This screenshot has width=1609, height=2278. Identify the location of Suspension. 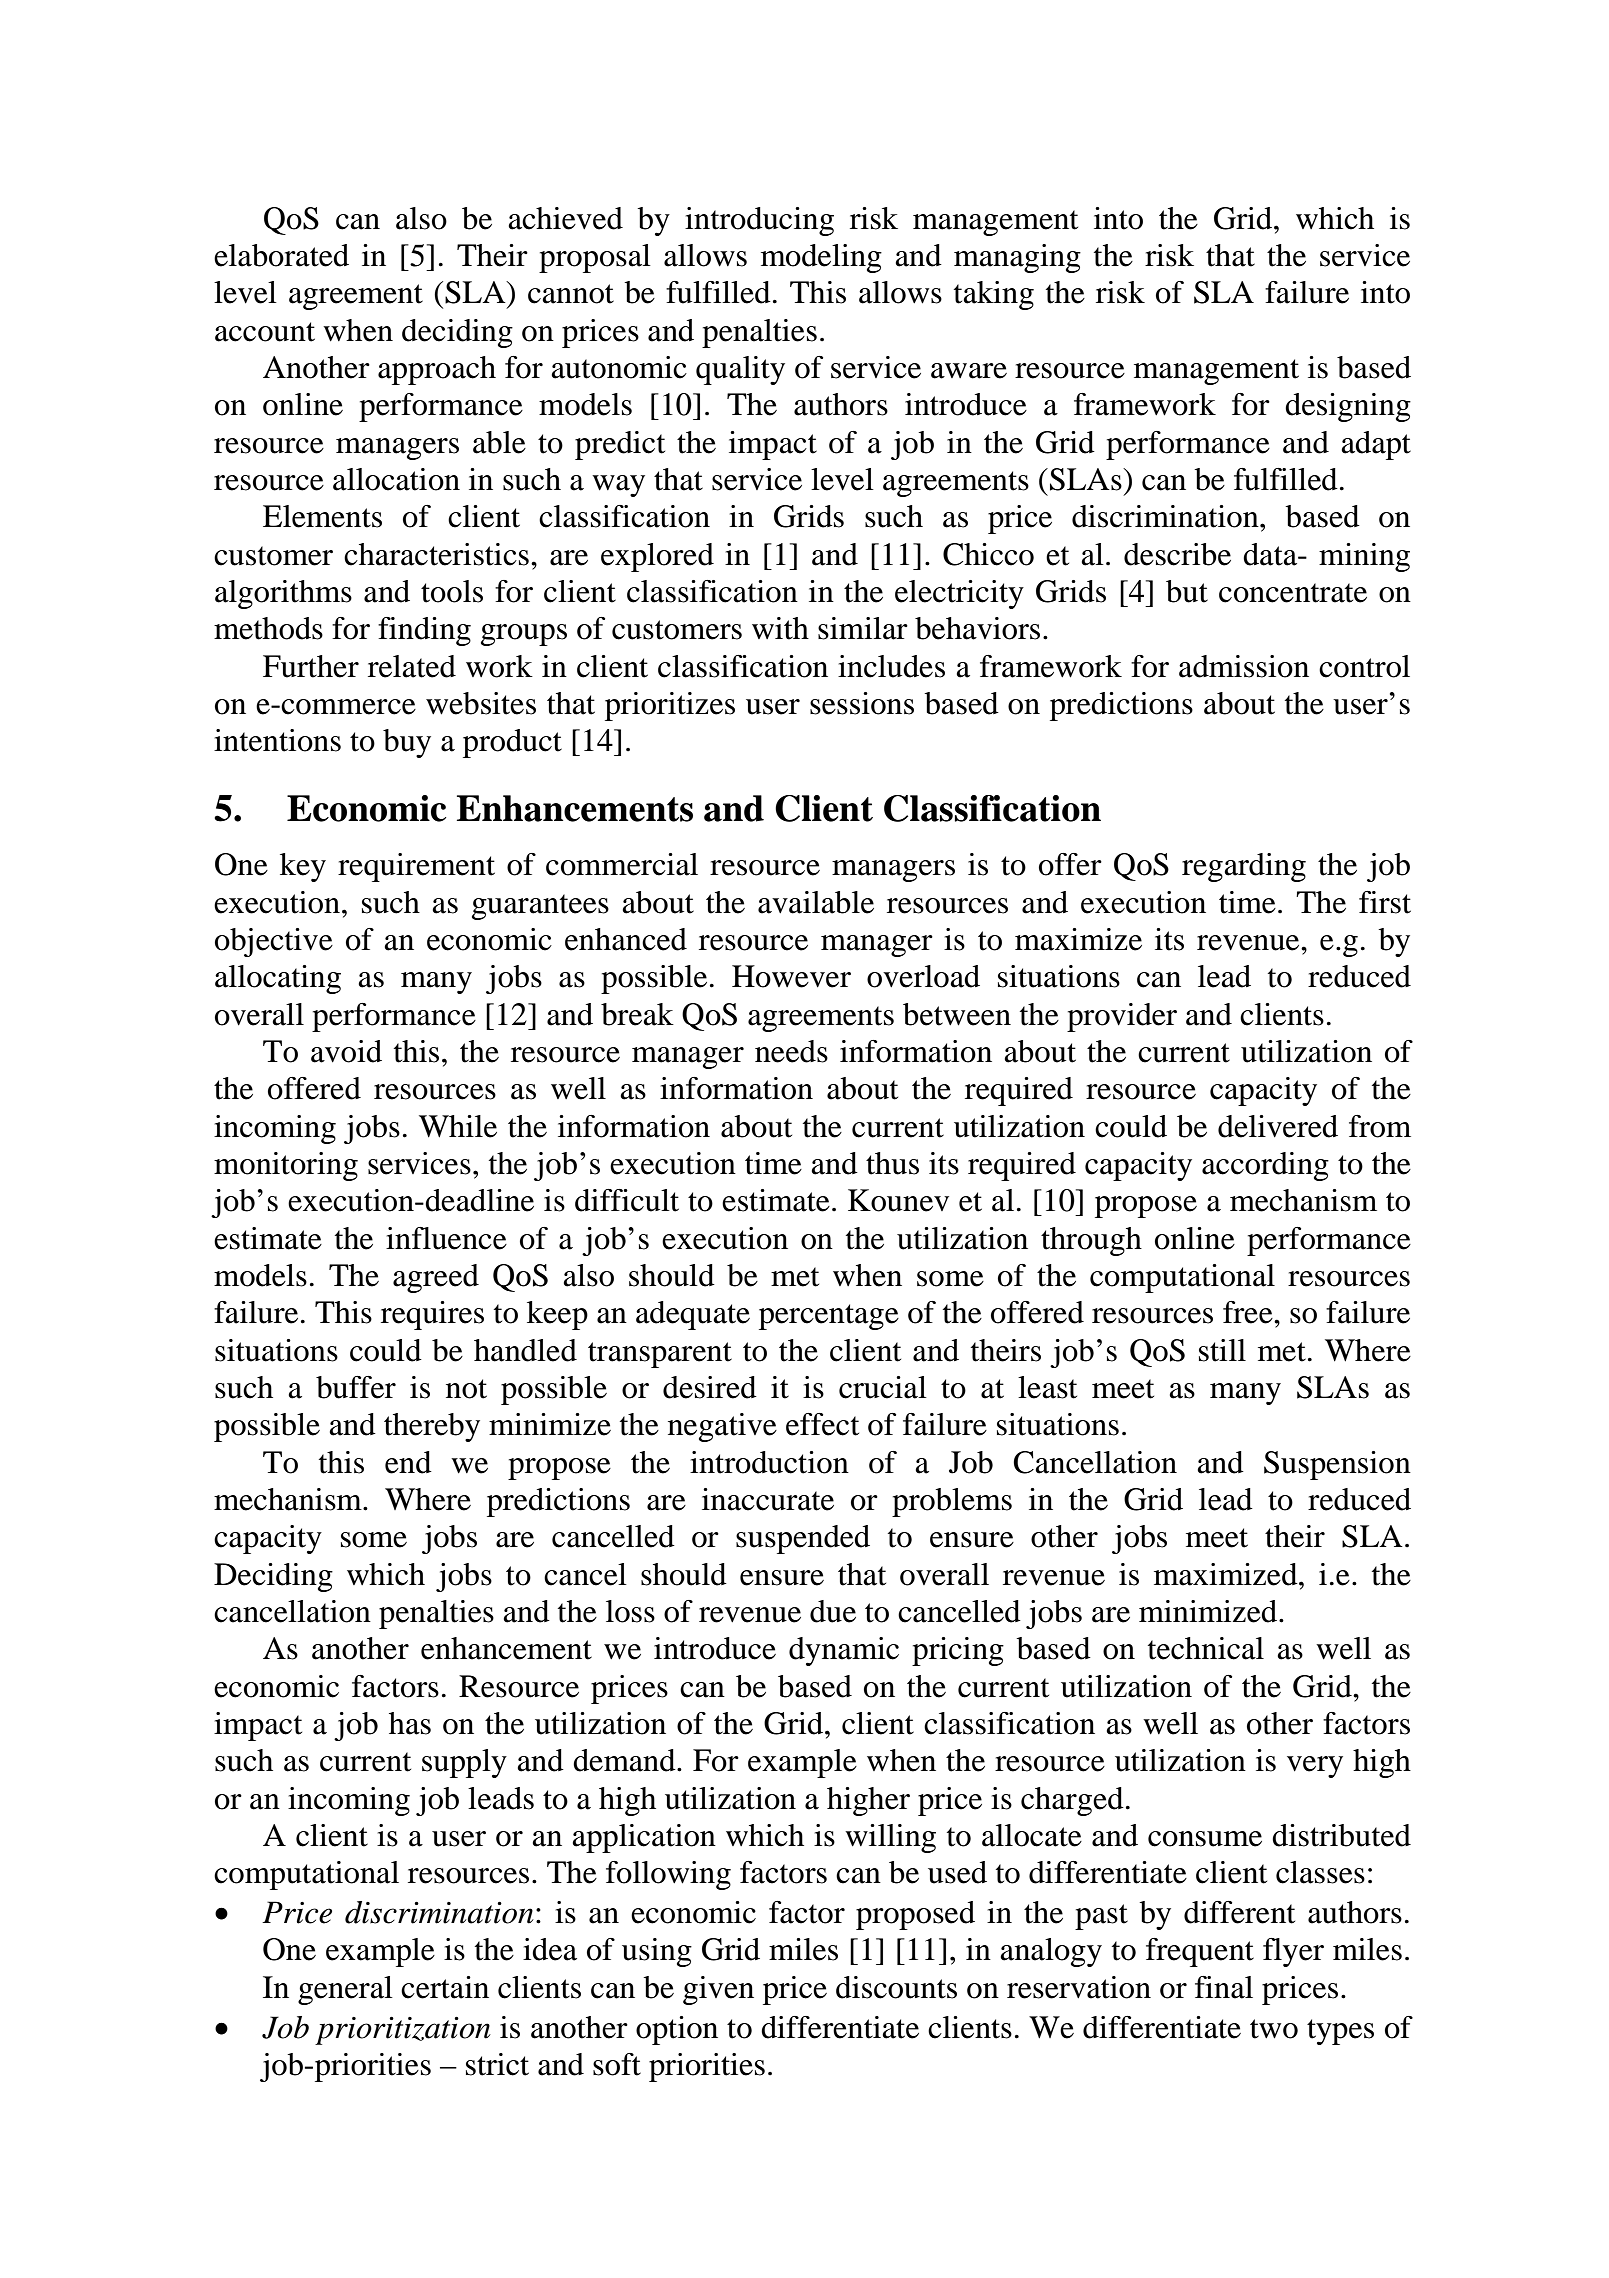
(1337, 1465).
